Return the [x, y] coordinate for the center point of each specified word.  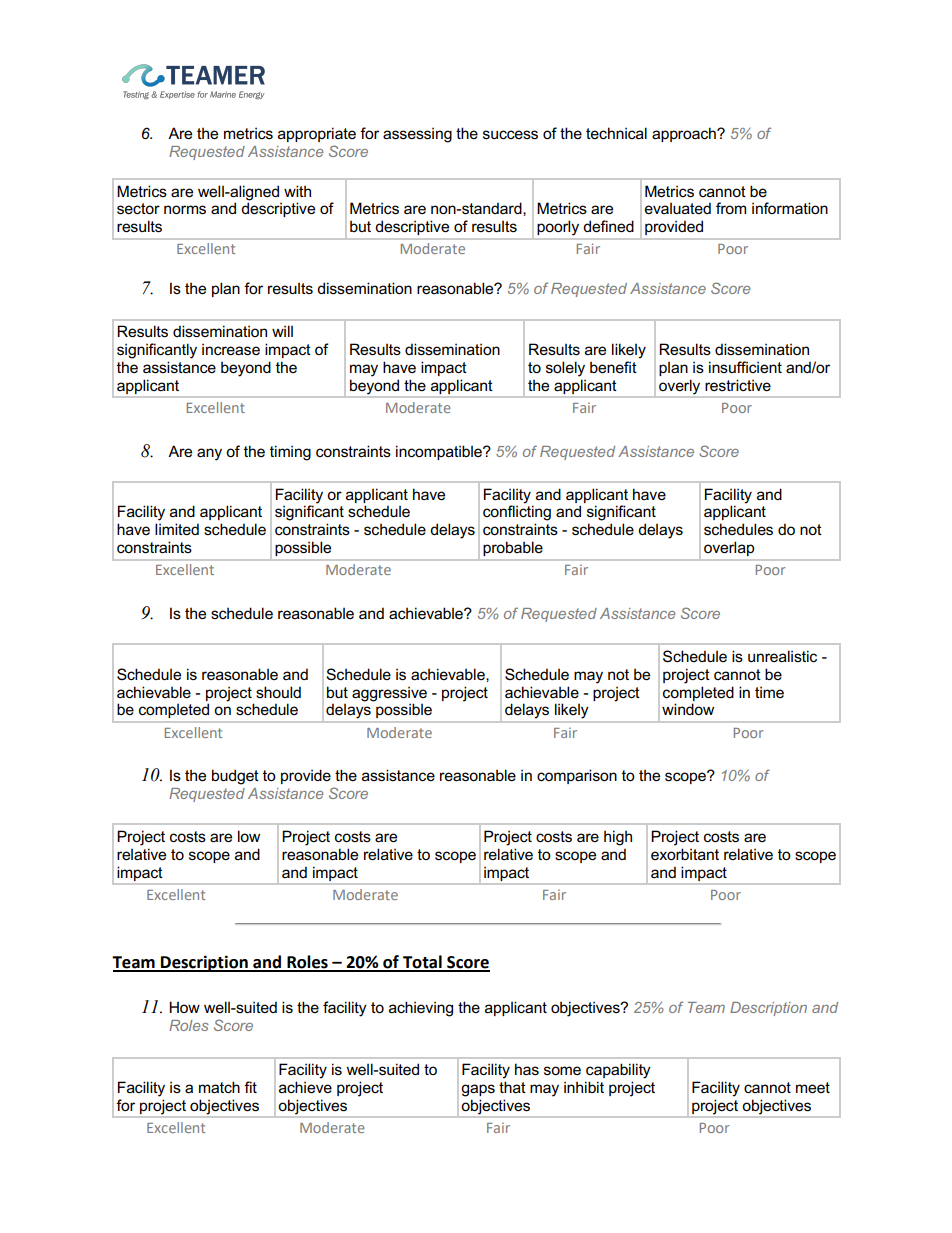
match [219, 1087]
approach [685, 134]
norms [185, 210]
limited [177, 529]
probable [513, 549]
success [510, 135]
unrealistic [782, 656]
